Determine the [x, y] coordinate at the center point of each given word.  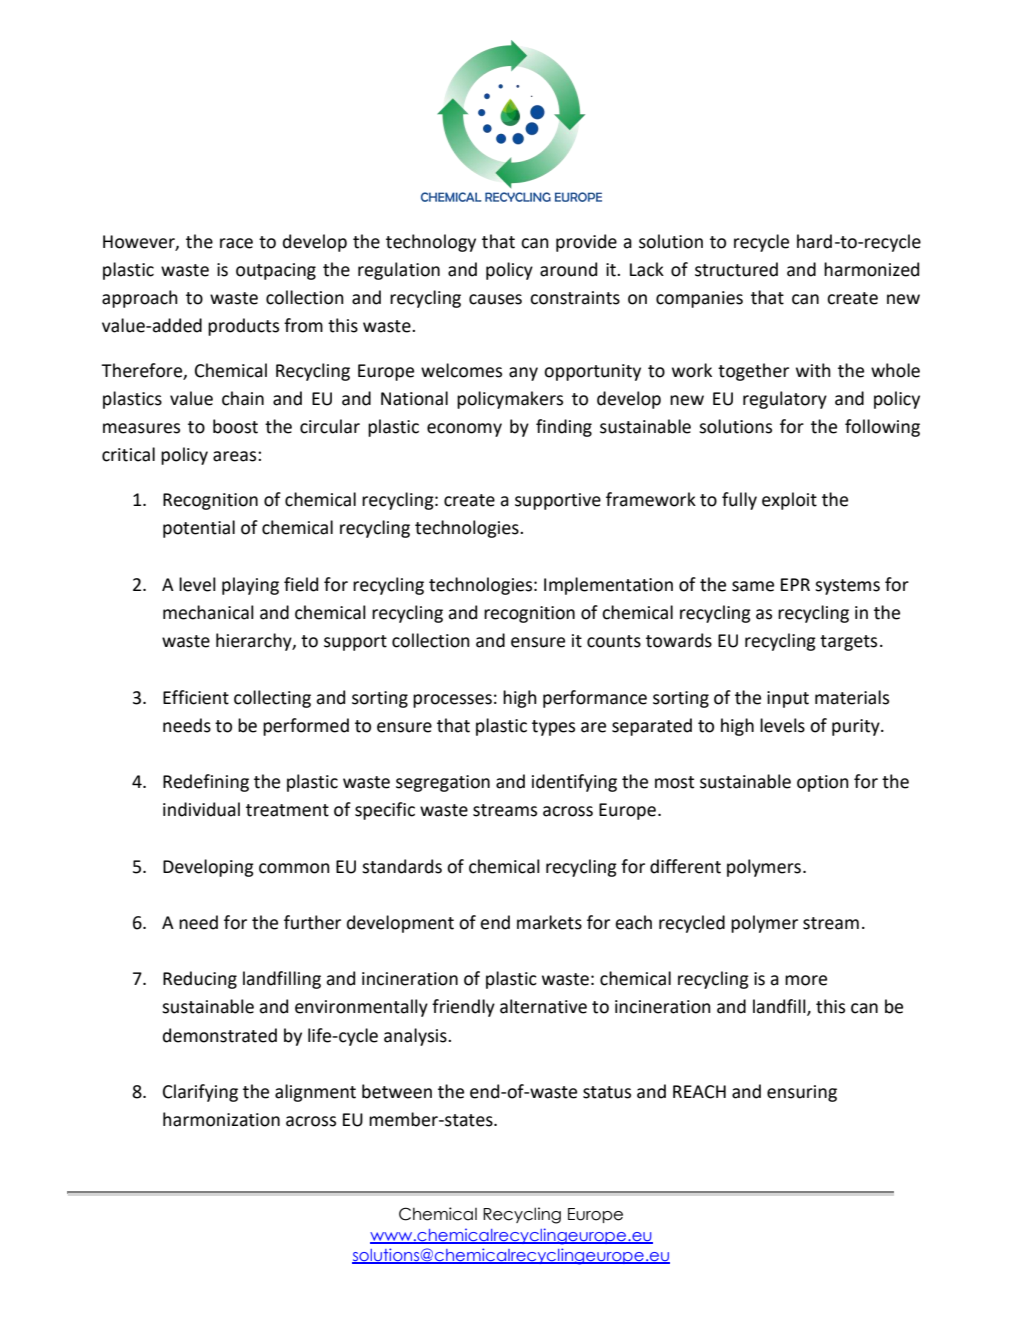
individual [201, 809]
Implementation [608, 586]
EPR [795, 584]
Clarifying [200, 1093]
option [823, 783]
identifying [574, 783]
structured [736, 269]
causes [495, 299]
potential [199, 529]
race [236, 243]
